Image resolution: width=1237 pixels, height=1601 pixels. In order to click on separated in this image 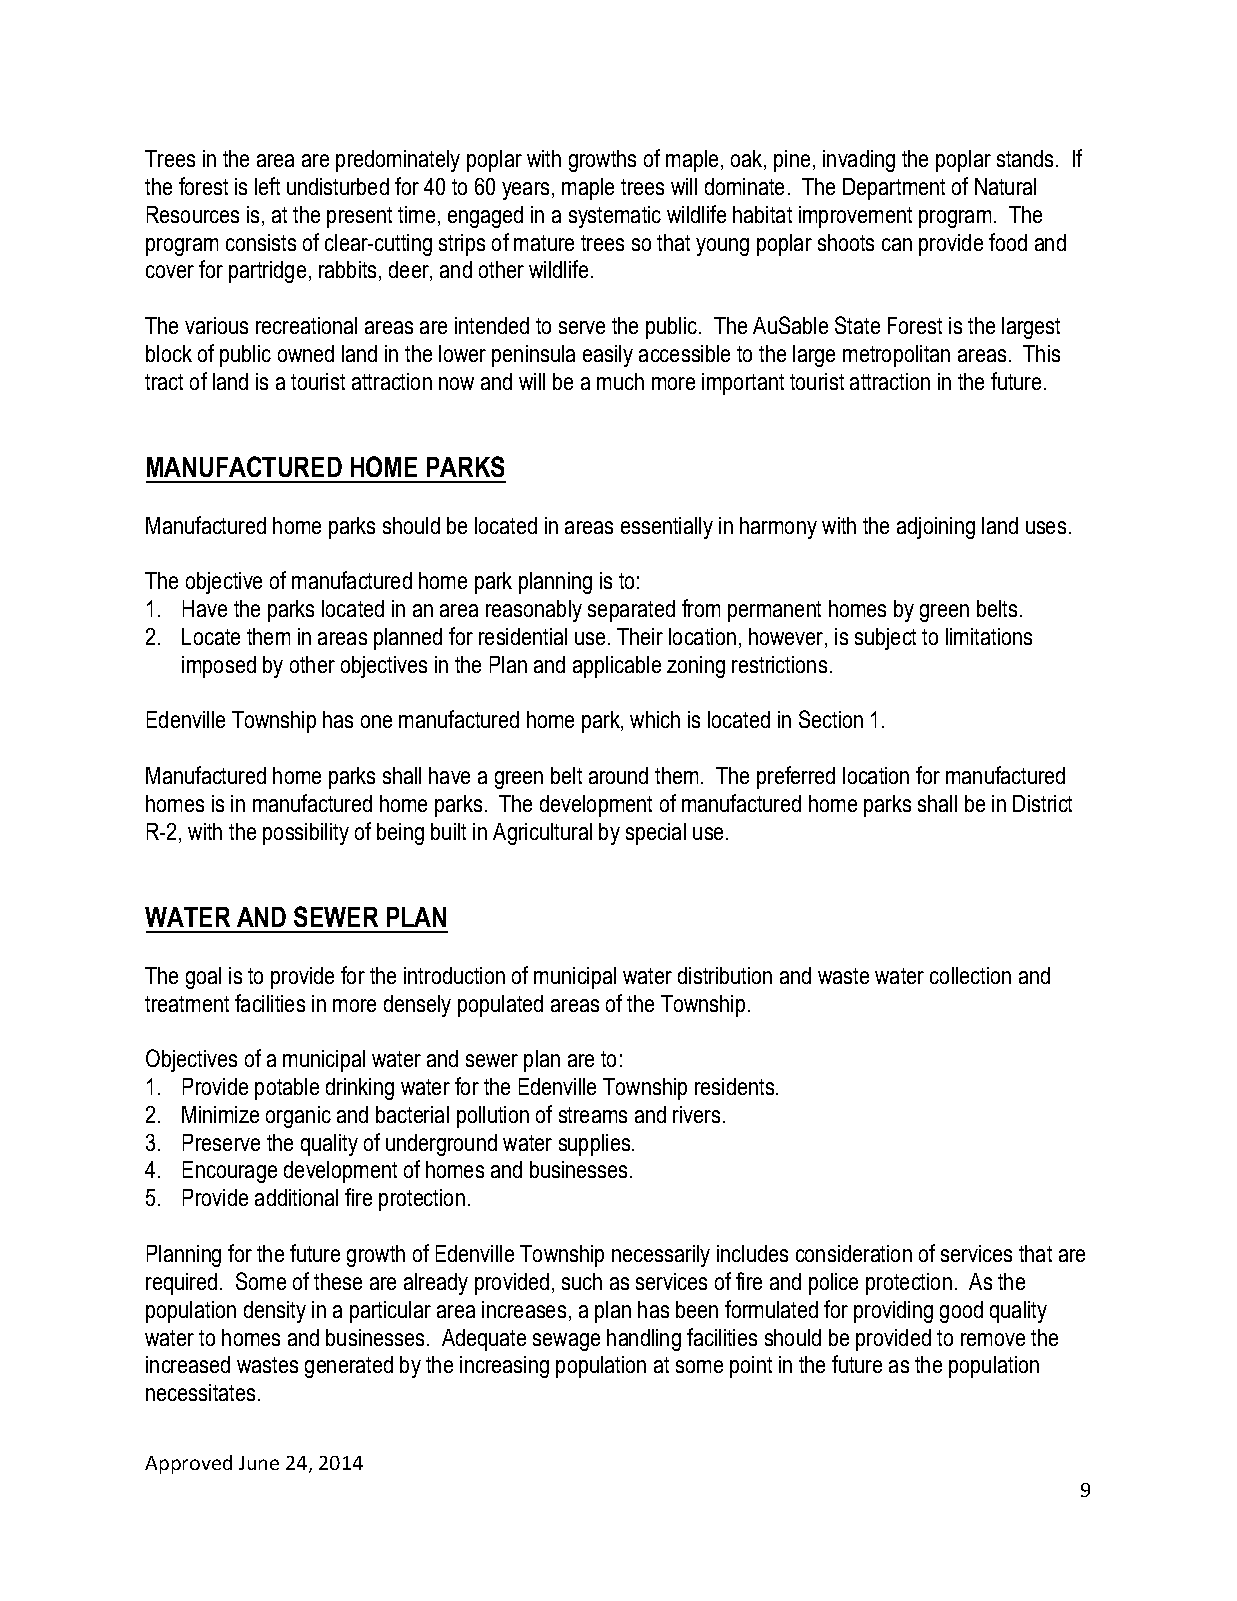, I will do `click(631, 611)`.
